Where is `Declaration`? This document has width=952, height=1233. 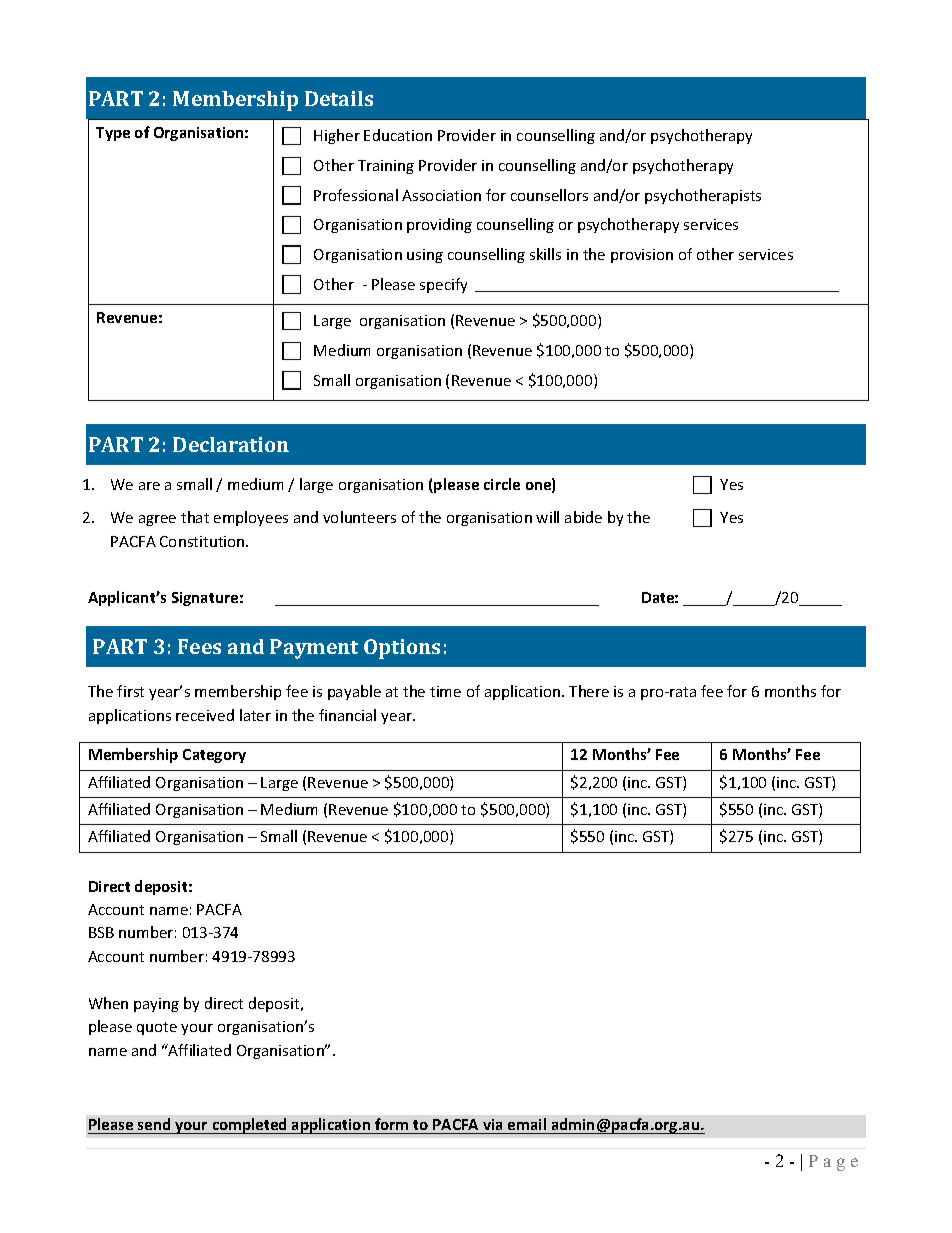
Declaration is located at coordinates (231, 444).
